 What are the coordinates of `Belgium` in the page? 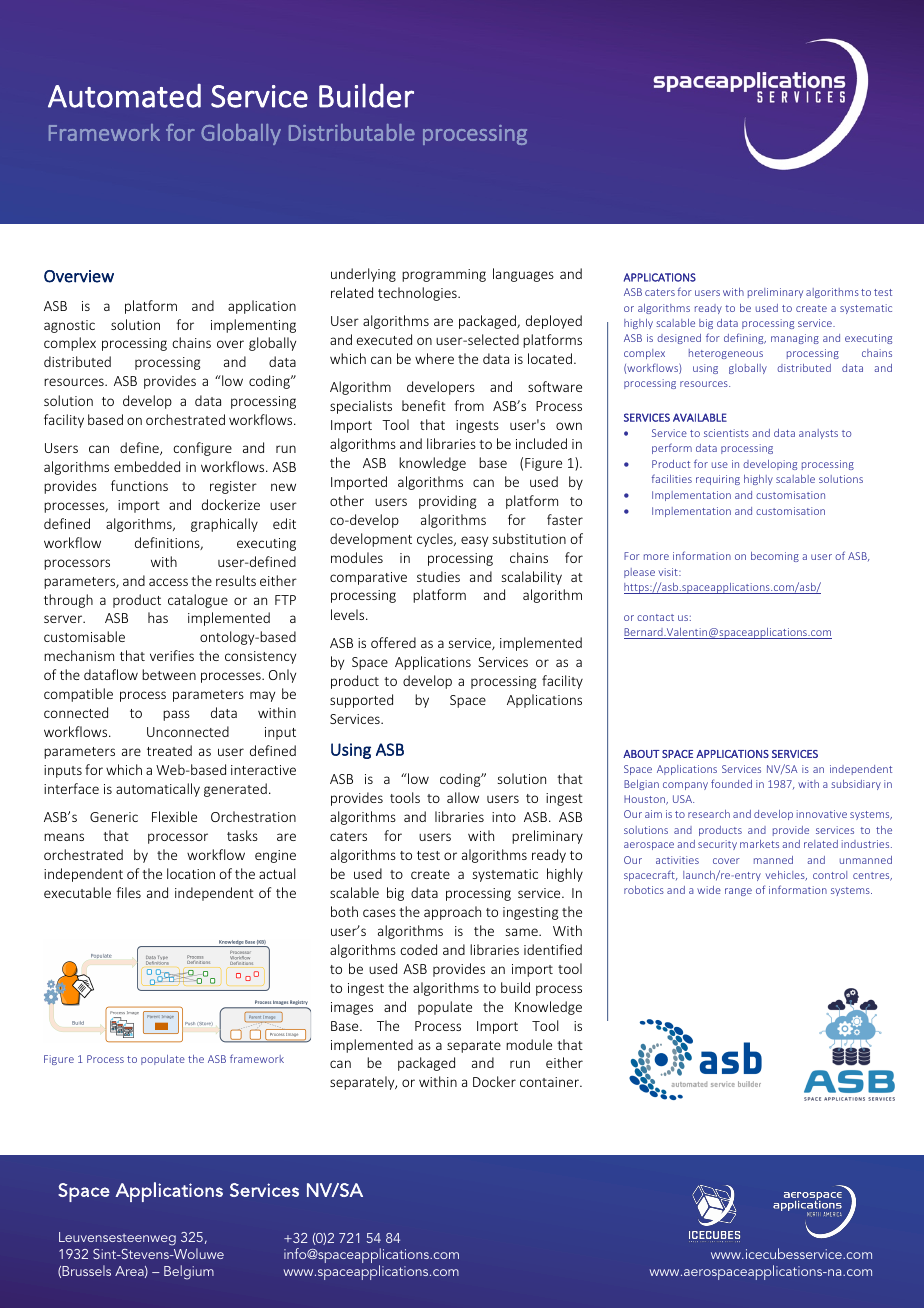 It's located at (189, 1272).
